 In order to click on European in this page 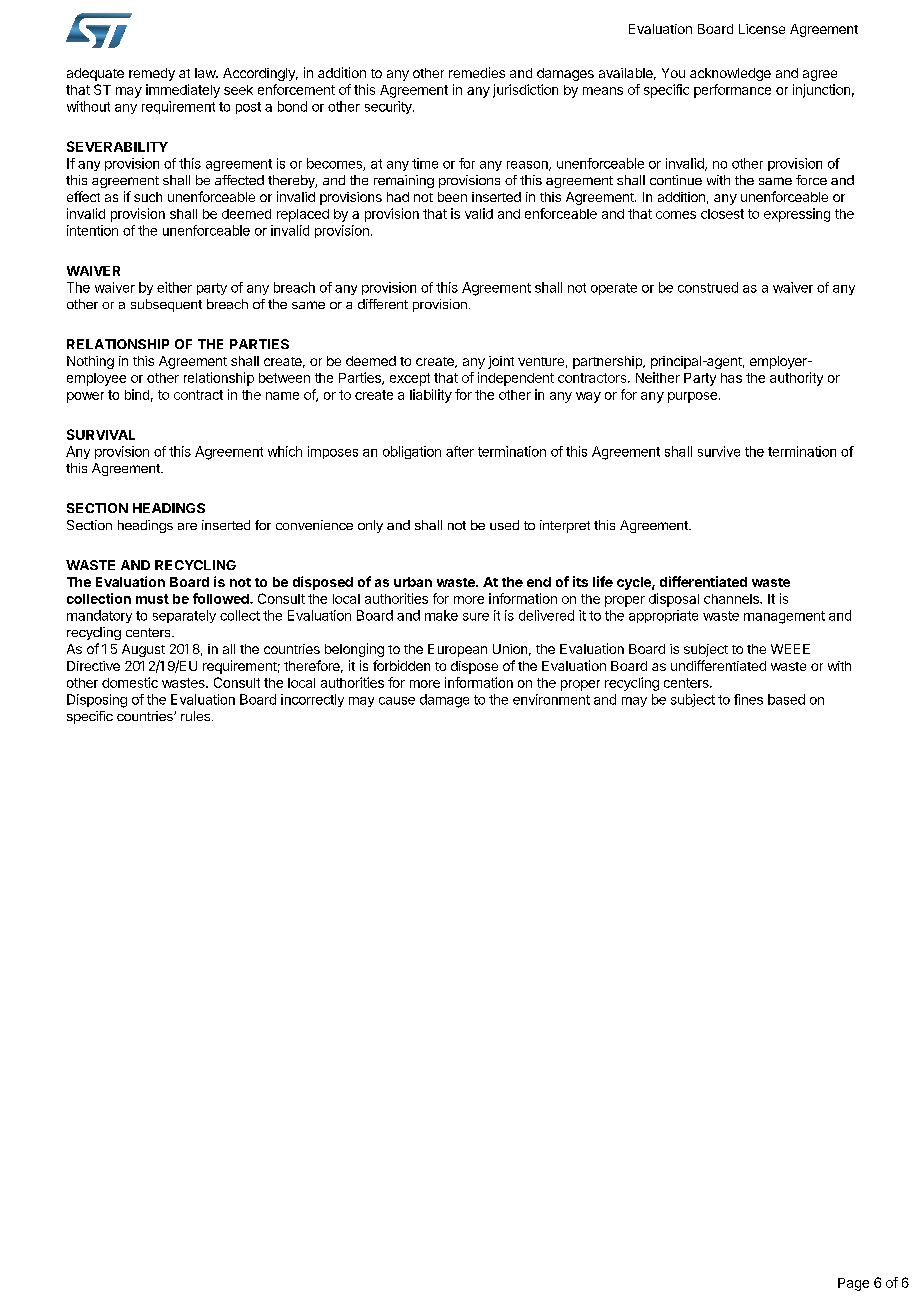, I will do `click(457, 650)`.
